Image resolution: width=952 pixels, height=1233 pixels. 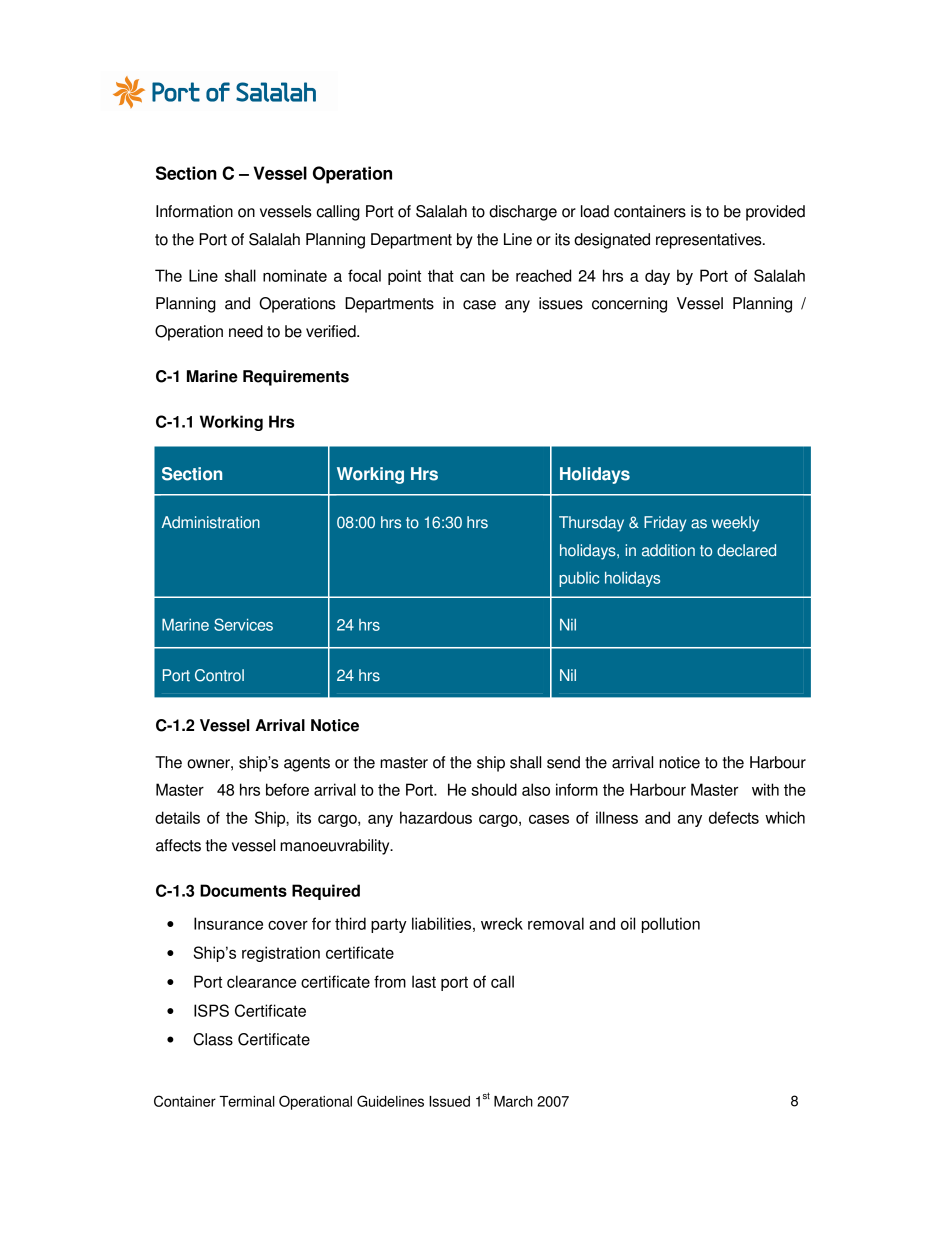 I want to click on can, so click(x=472, y=277).
